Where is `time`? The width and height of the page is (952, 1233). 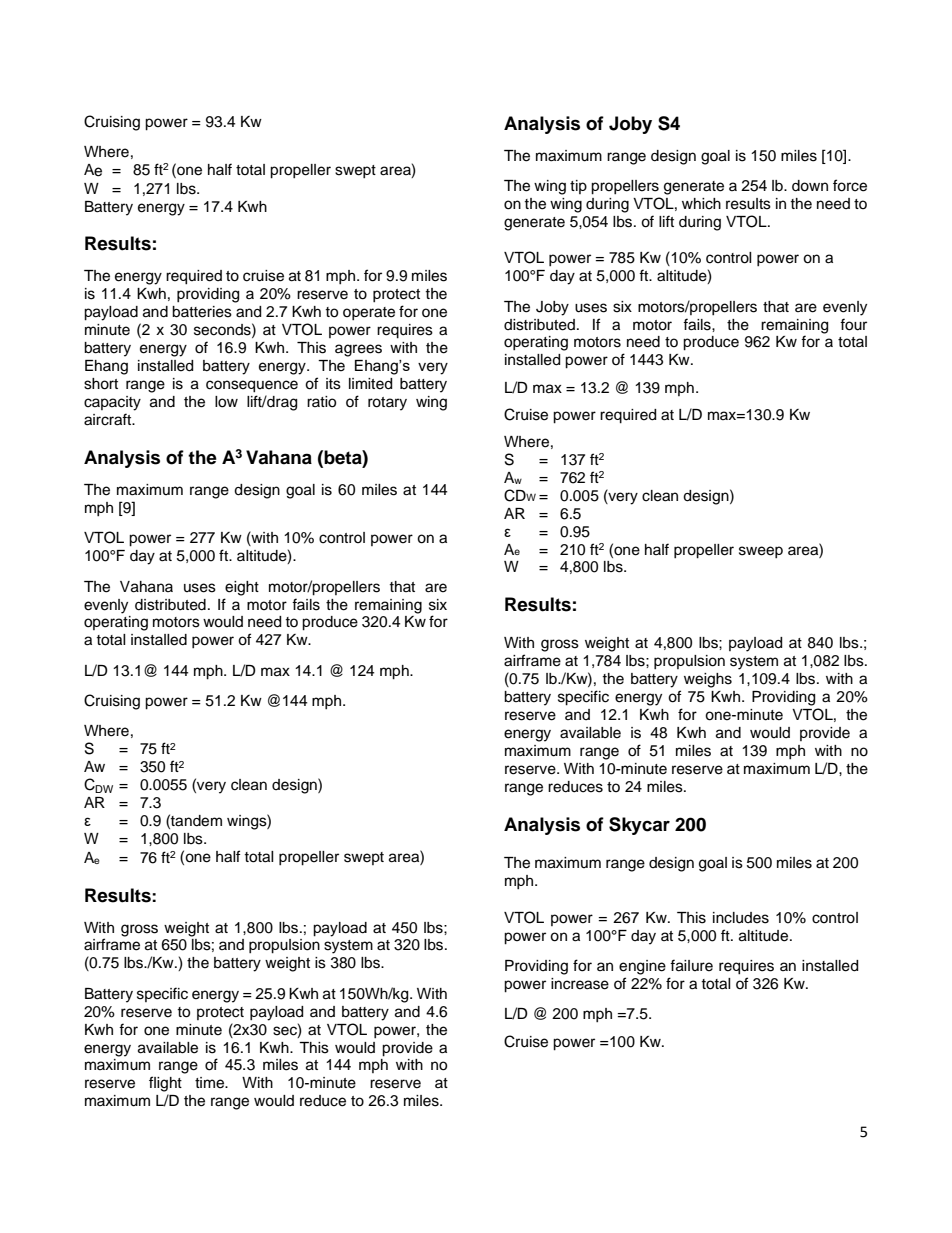 time is located at coordinates (211, 1083).
